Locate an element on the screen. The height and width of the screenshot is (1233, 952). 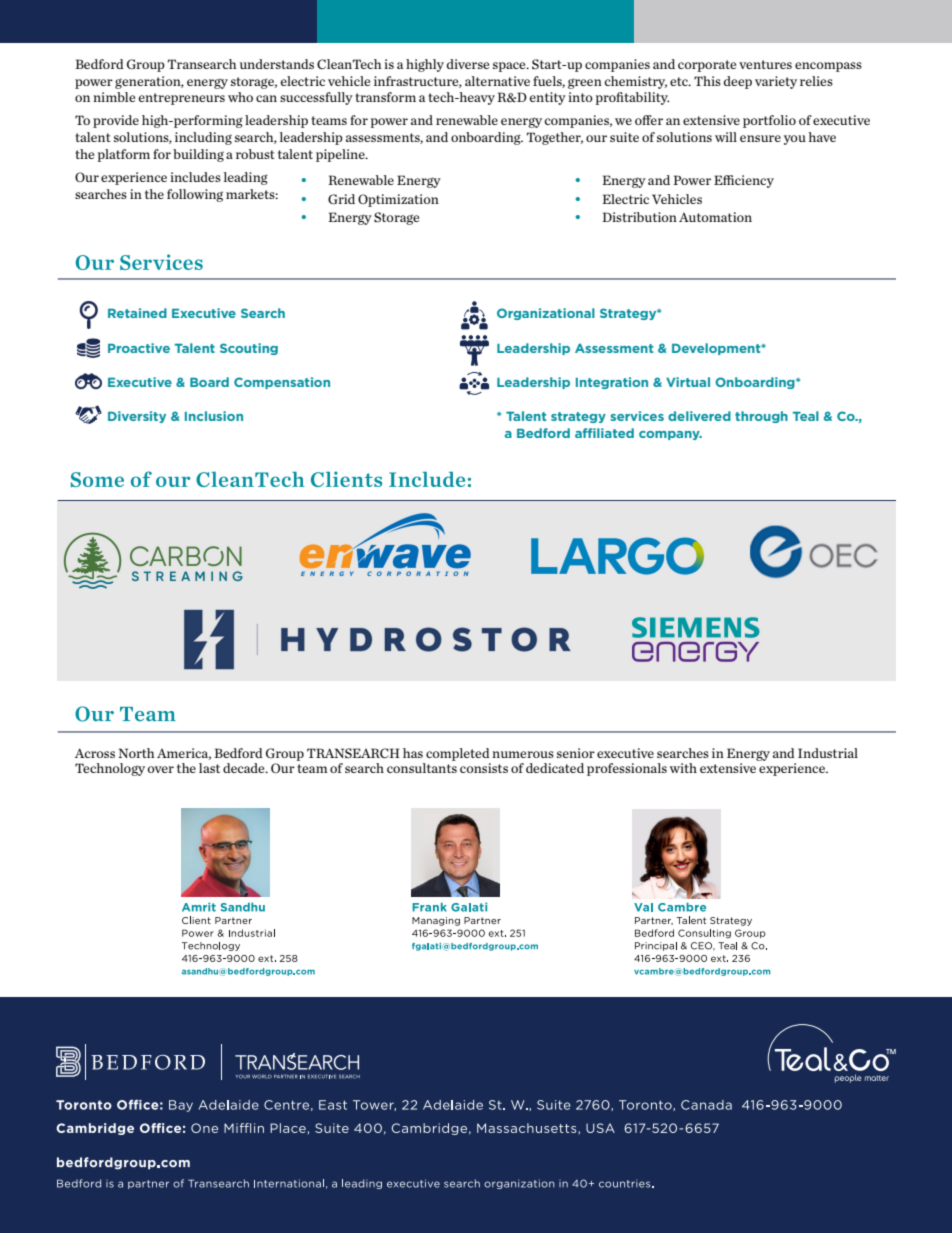
Automation is located at coordinates (715, 217).
